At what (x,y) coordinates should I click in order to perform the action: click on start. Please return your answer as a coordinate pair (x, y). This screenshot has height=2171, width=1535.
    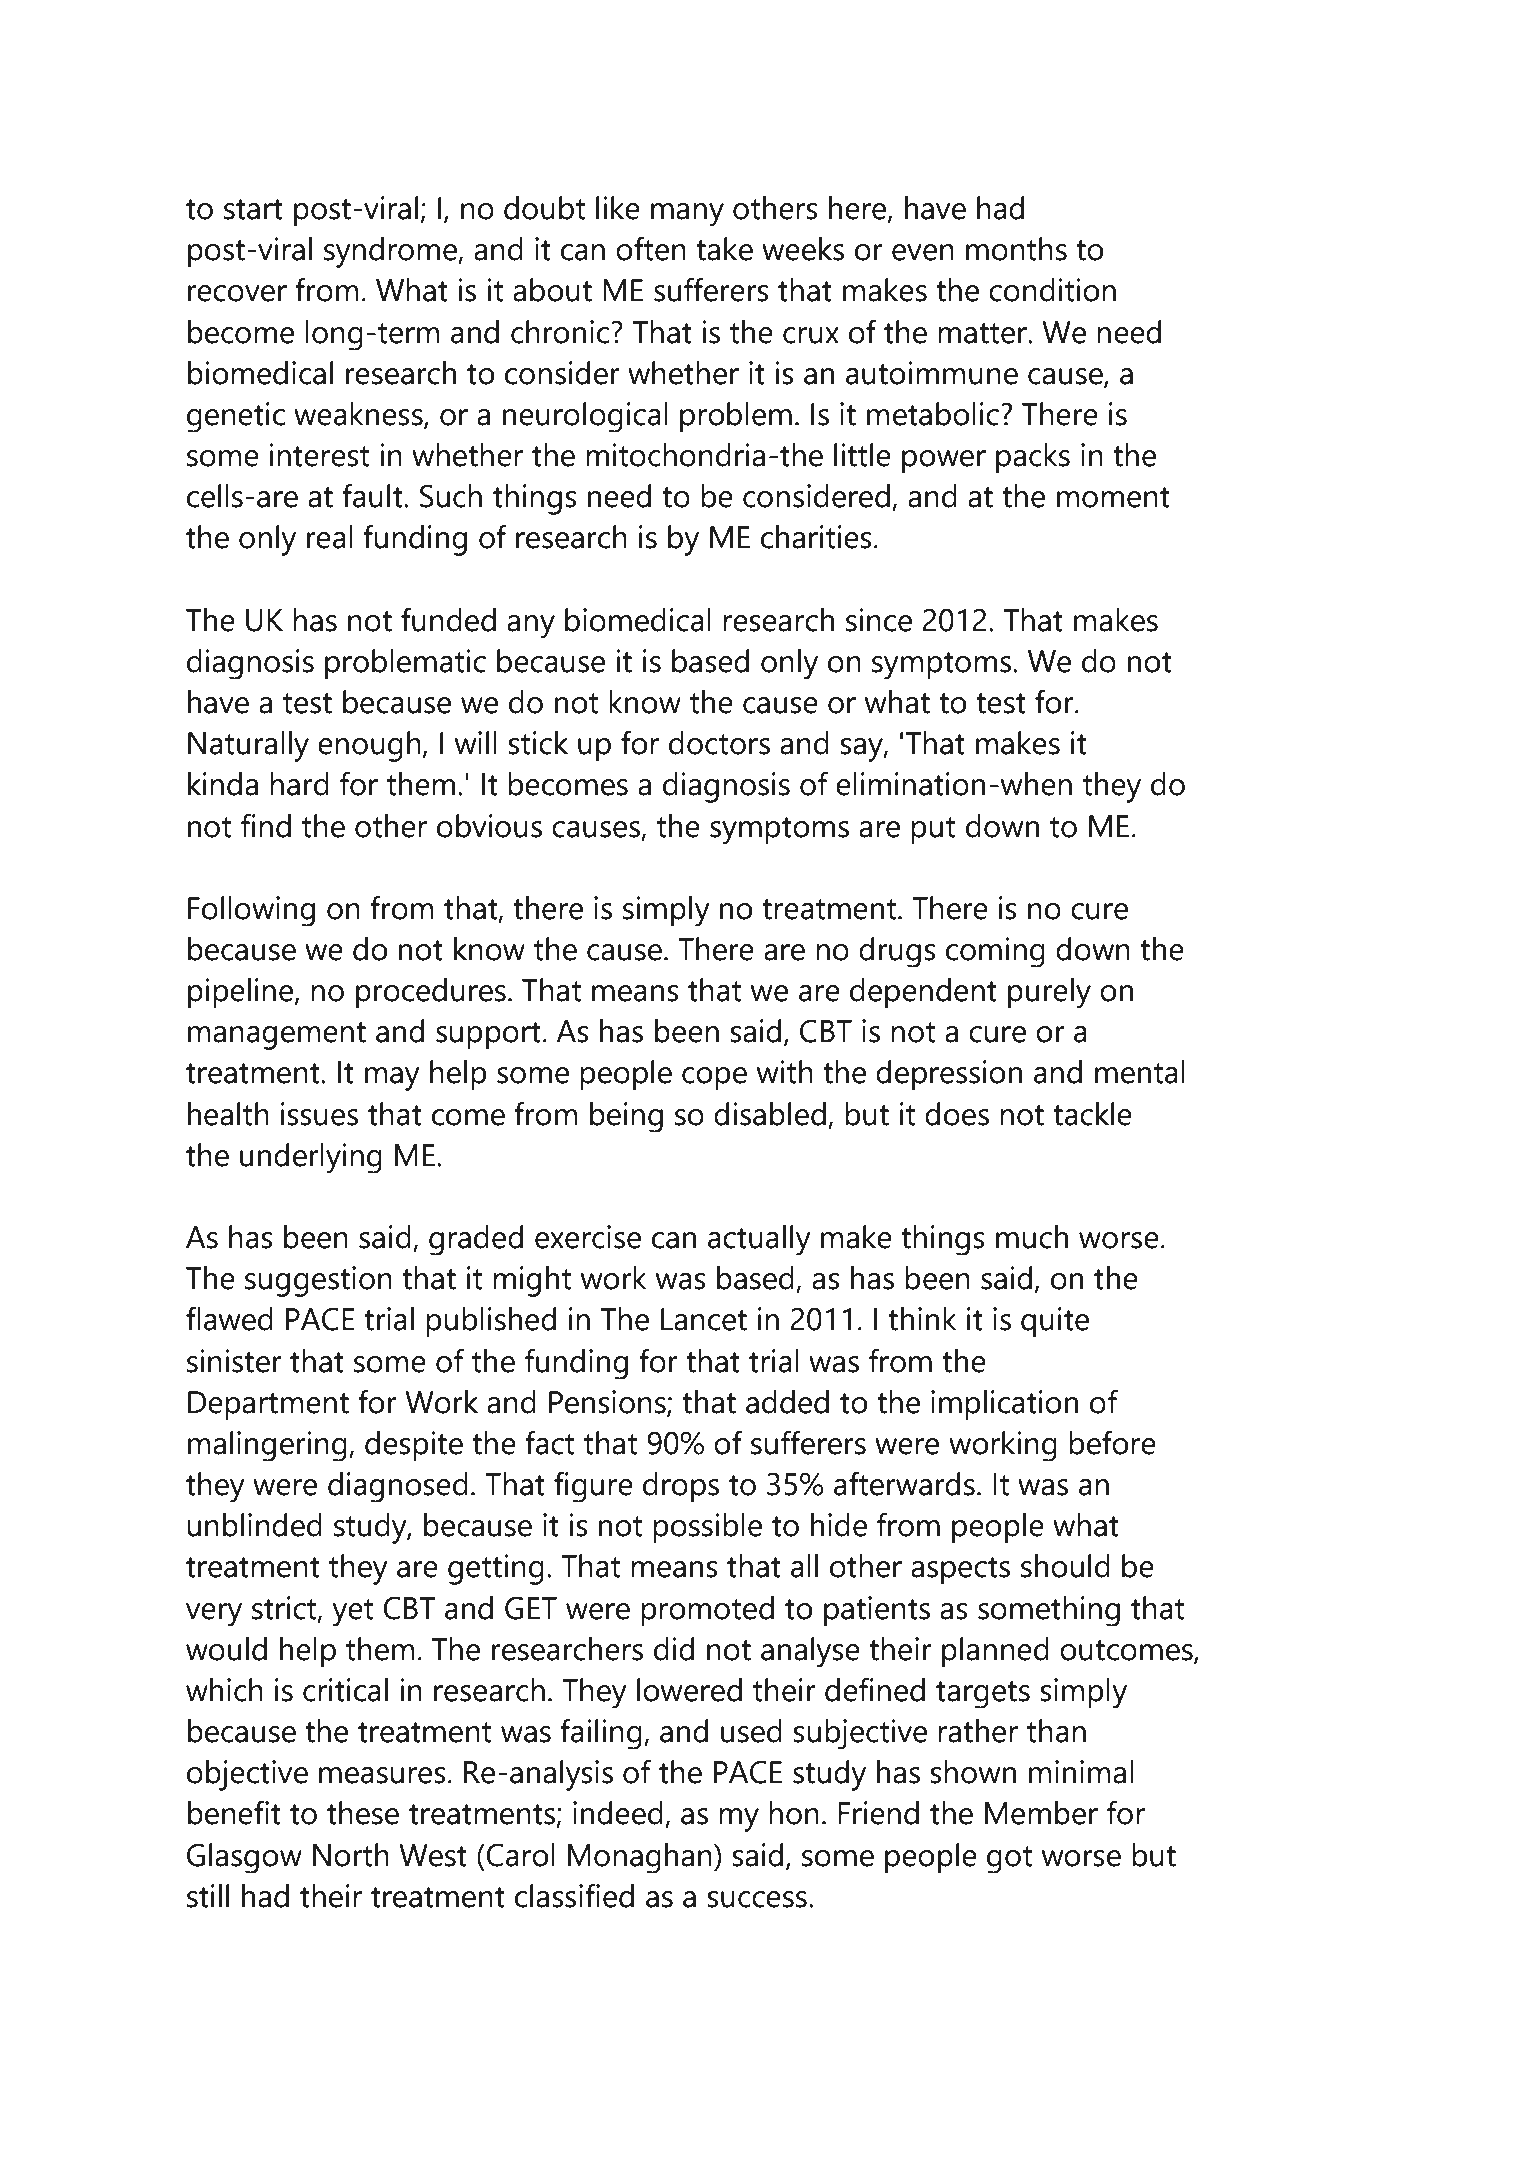
    Looking at the image, I should click on (253, 209).
